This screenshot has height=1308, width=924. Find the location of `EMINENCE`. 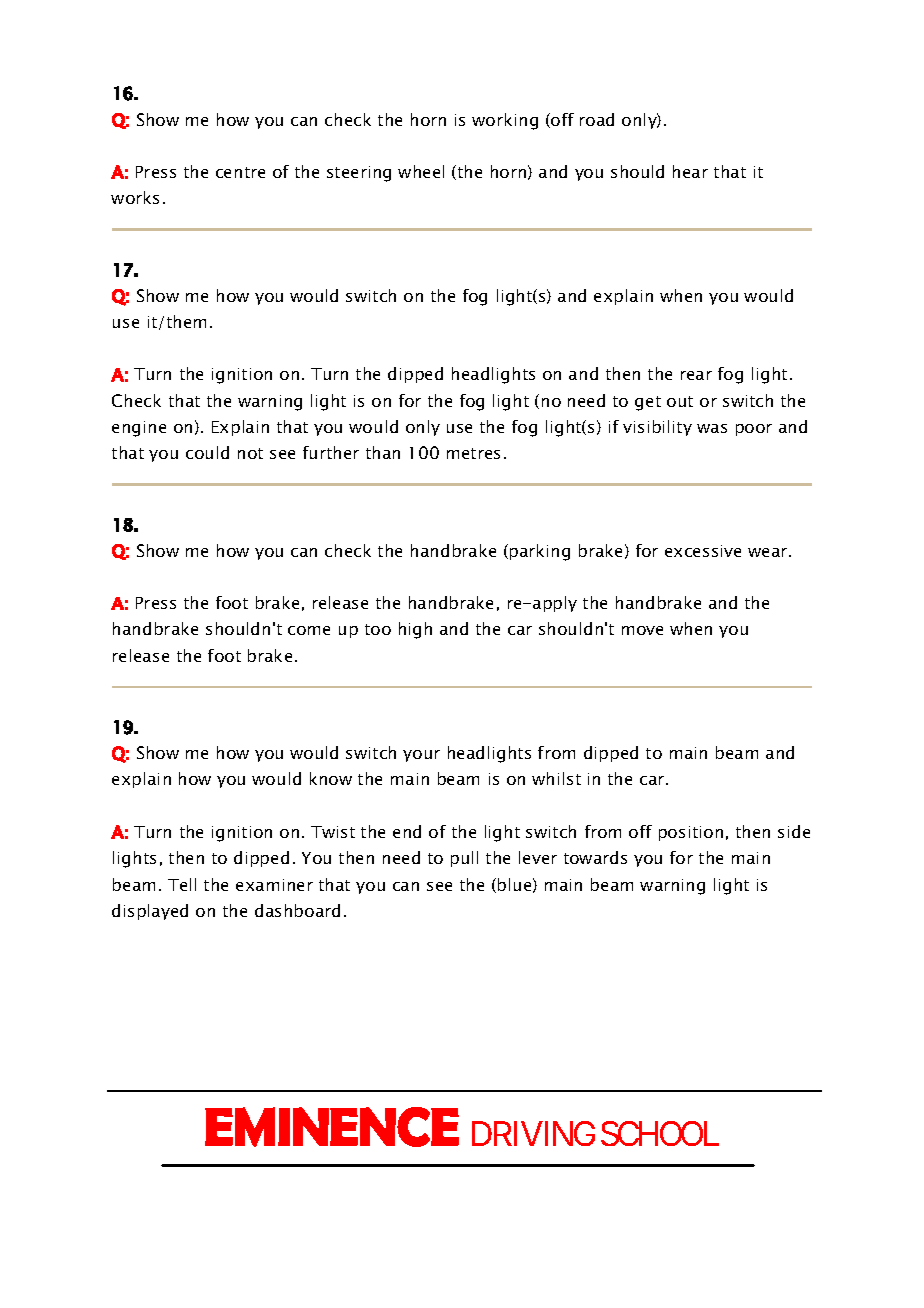

EMINENCE is located at coordinates (332, 1127).
